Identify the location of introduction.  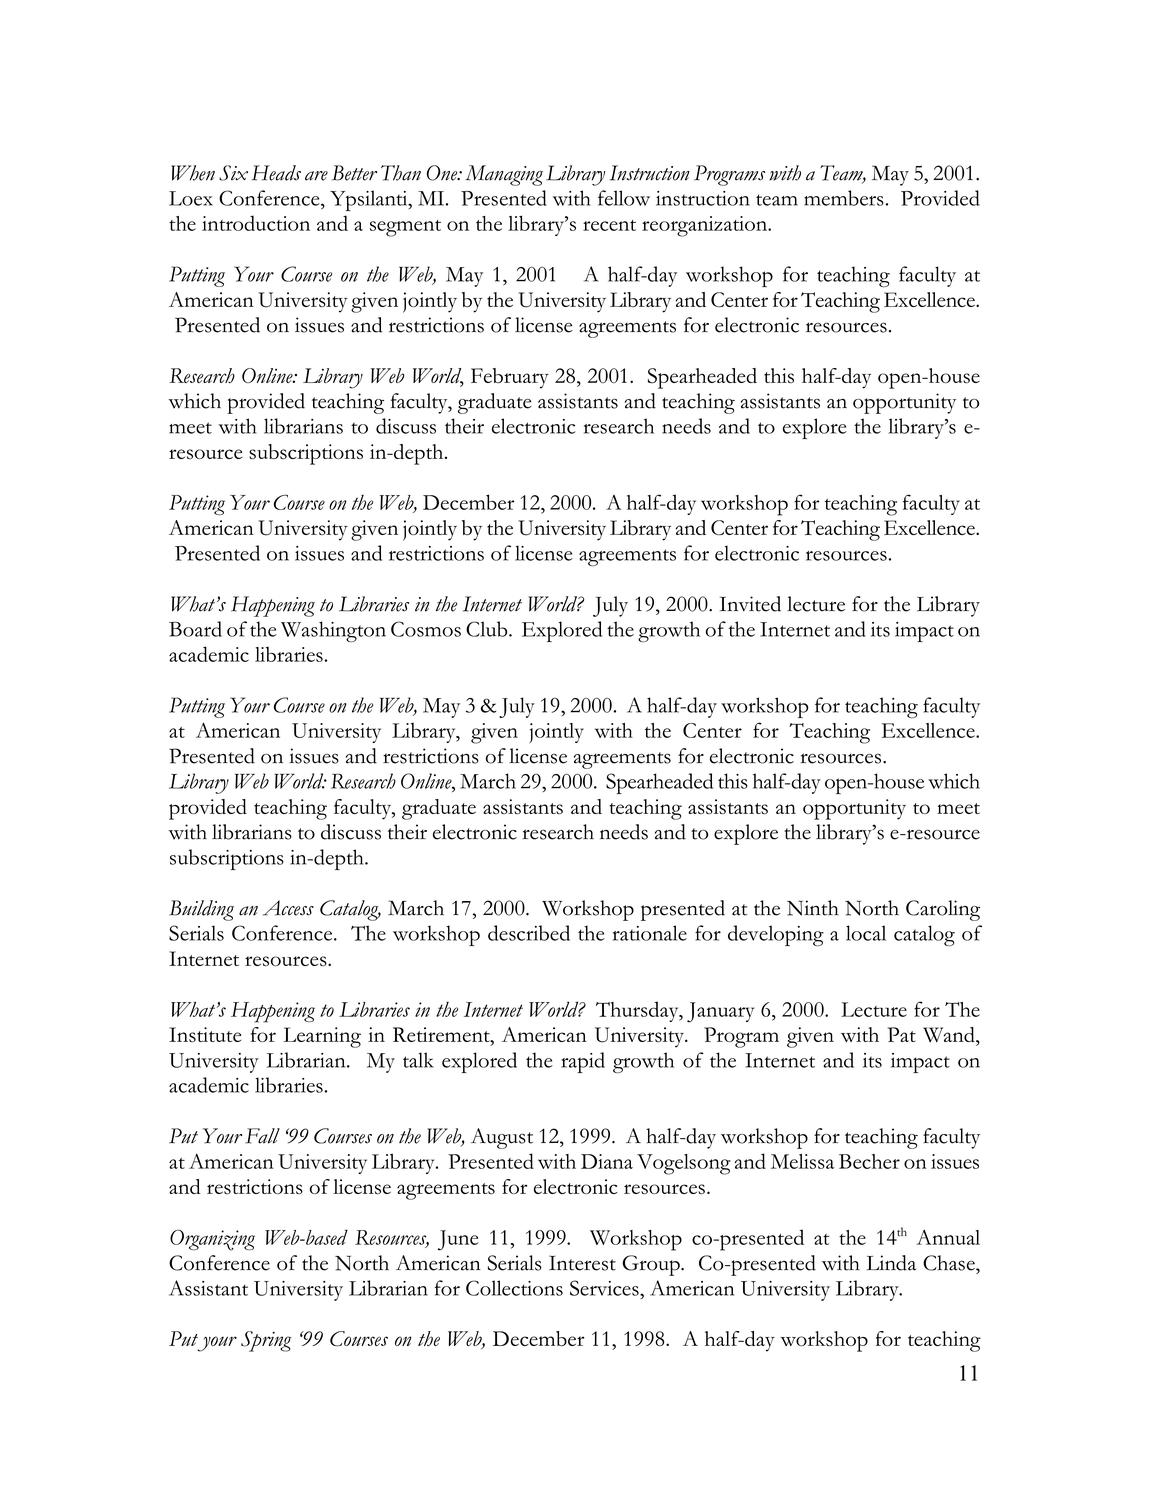
(256, 223).
